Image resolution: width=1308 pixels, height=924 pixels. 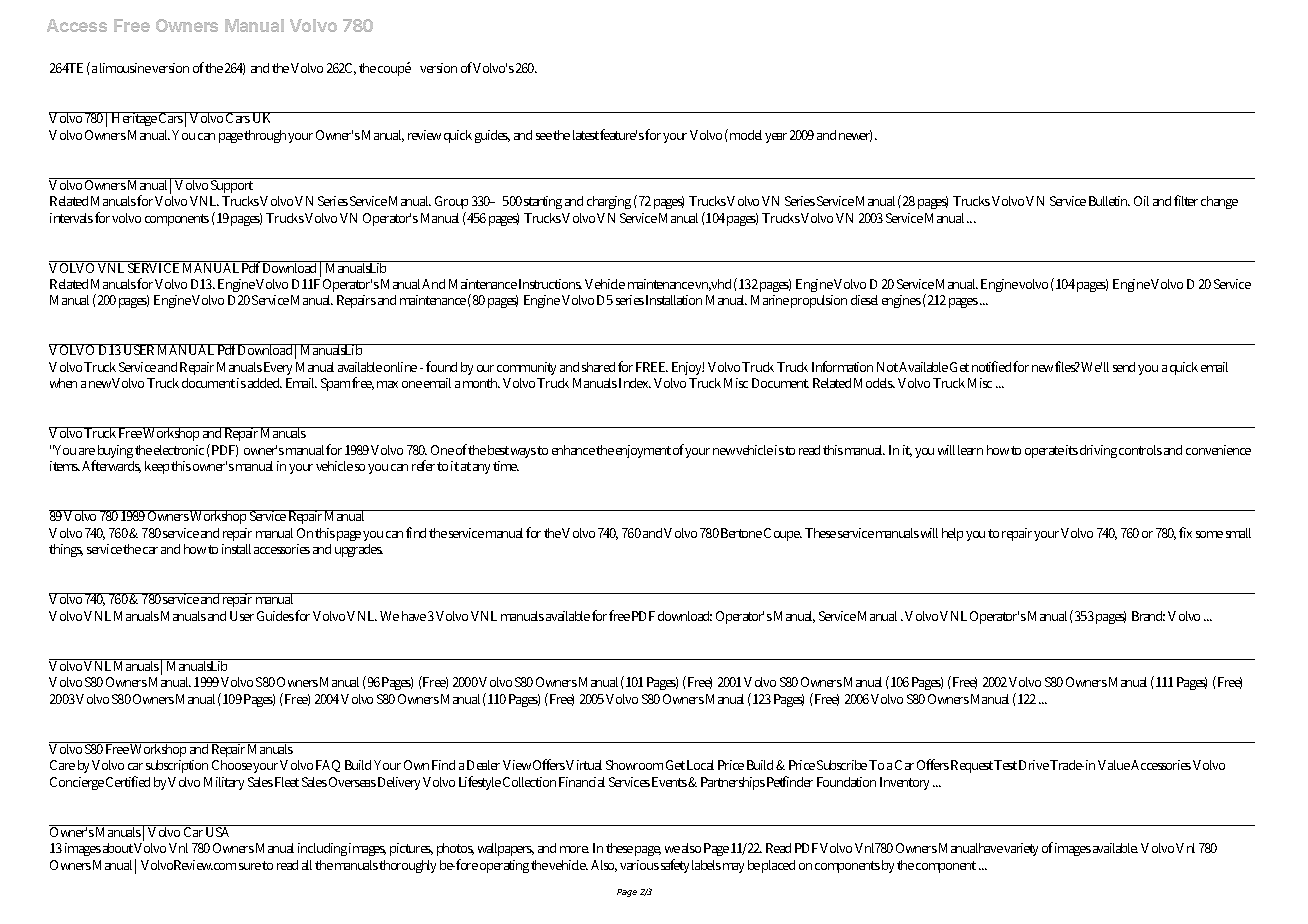 I want to click on Instructions, so click(x=550, y=284).
